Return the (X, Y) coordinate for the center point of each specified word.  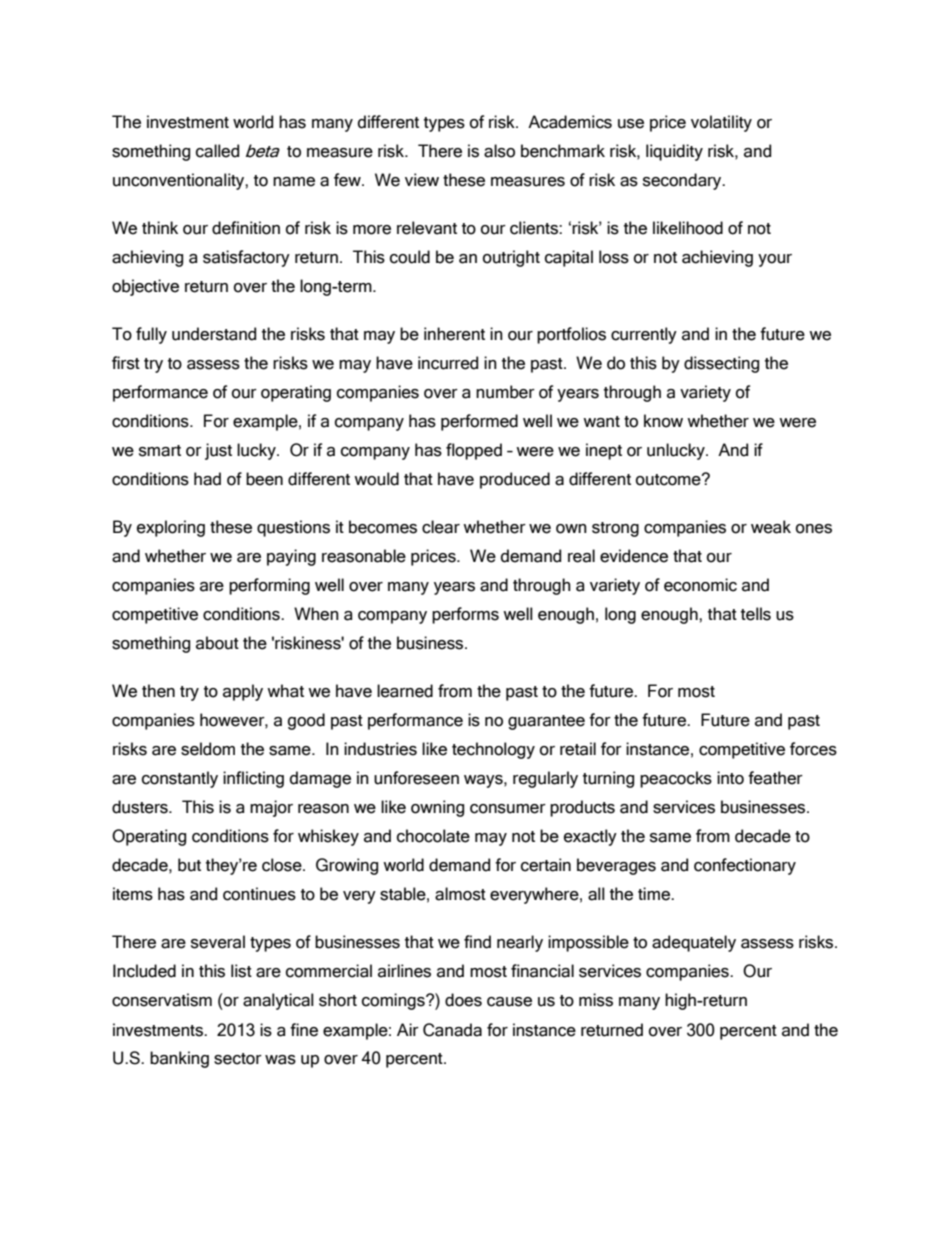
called (217, 151)
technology (493, 750)
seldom (208, 749)
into (730, 778)
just (218, 451)
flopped (474, 451)
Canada (452, 1030)
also (499, 151)
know (663, 421)
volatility (721, 123)
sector (238, 1059)
